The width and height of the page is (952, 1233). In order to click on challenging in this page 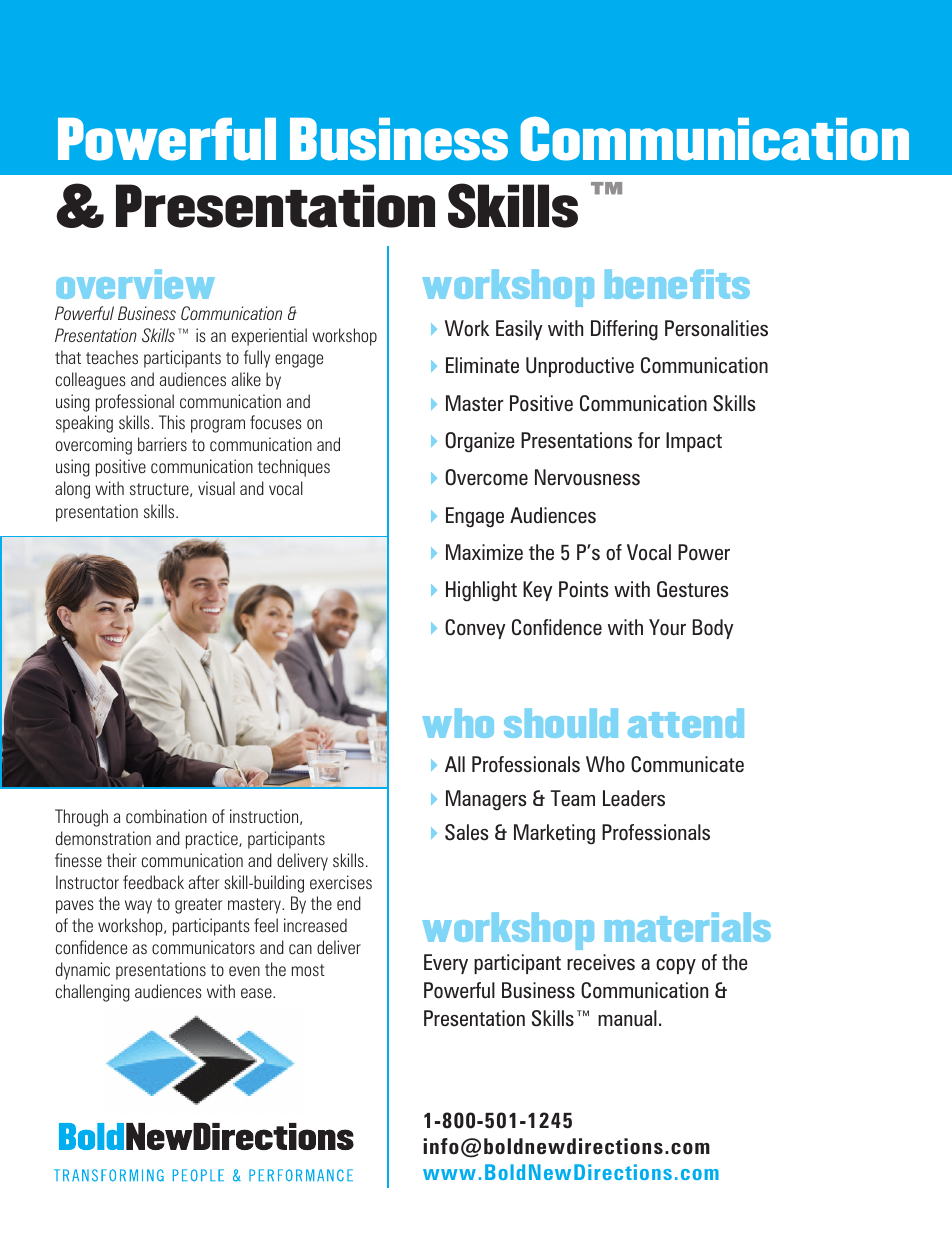, I will do `click(93, 993)`.
